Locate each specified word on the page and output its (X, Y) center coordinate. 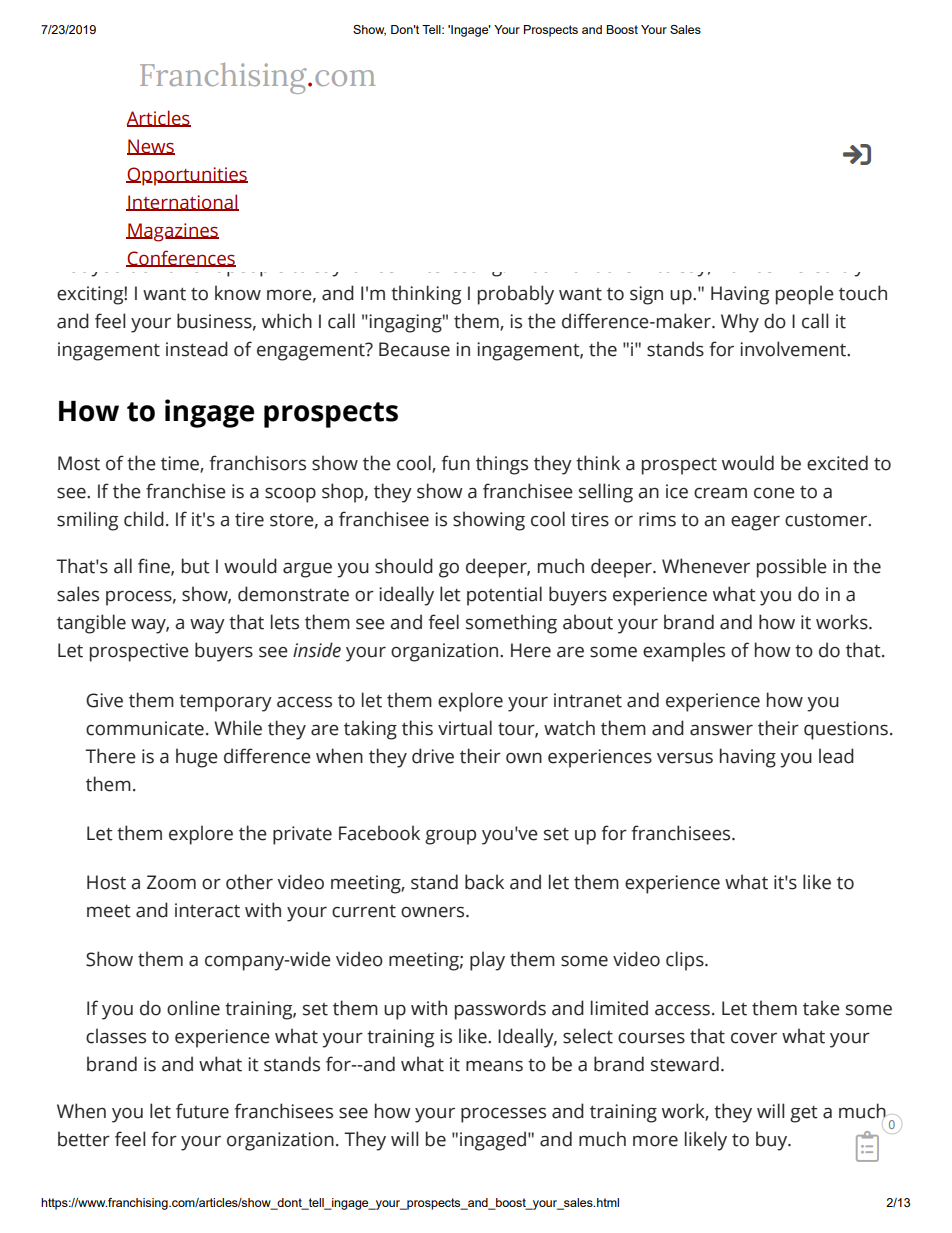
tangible (91, 624)
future (202, 1111)
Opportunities (187, 176)
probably (516, 295)
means (494, 1066)
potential (504, 596)
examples (684, 652)
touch (863, 293)
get (804, 1114)
